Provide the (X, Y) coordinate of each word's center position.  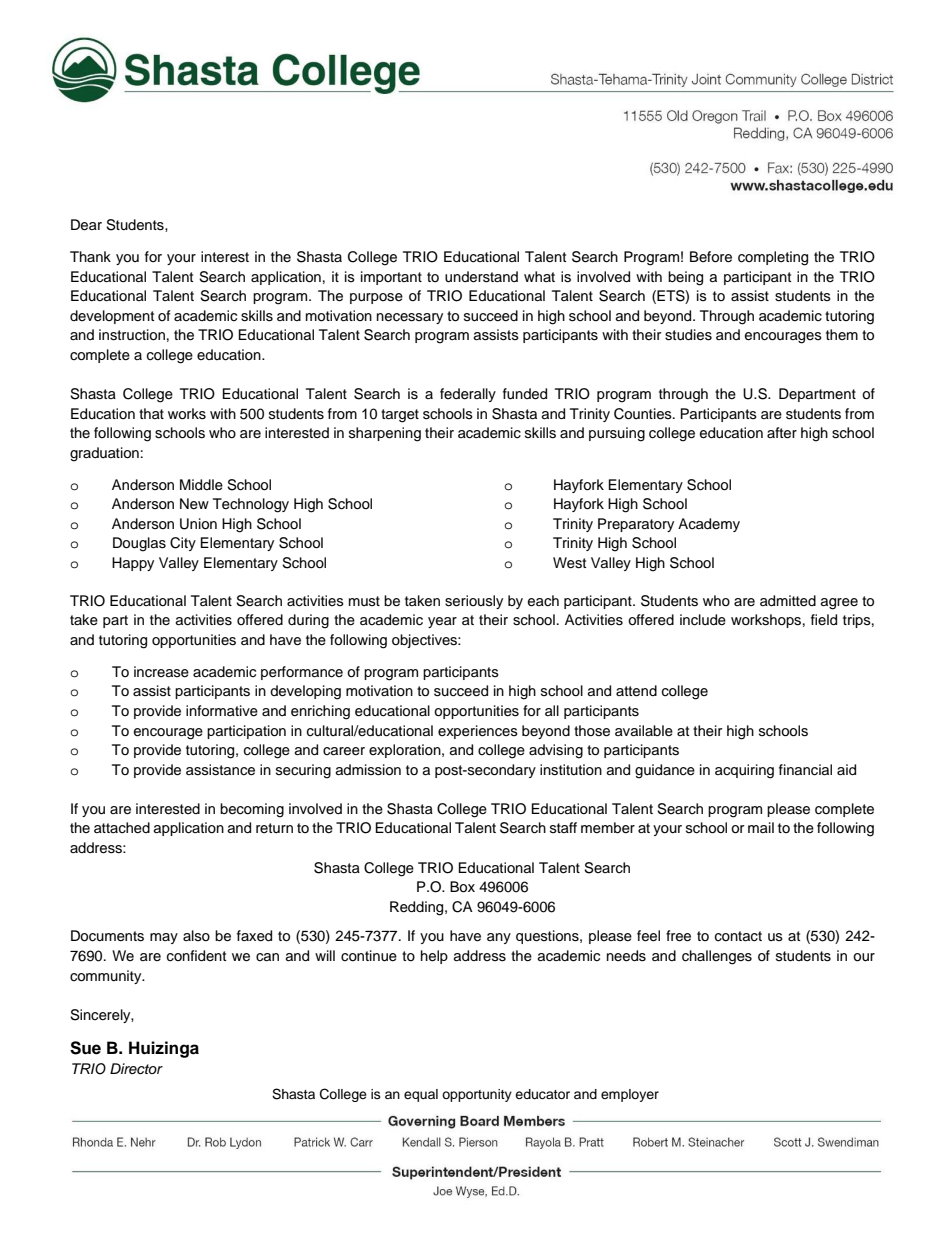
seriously (474, 602)
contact (738, 936)
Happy (133, 564)
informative (222, 711)
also (196, 935)
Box (462, 887)
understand (481, 277)
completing (773, 258)
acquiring (744, 771)
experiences (478, 732)
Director (136, 1068)
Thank (90, 256)
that (151, 413)
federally (468, 395)
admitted (788, 601)
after (782, 433)
